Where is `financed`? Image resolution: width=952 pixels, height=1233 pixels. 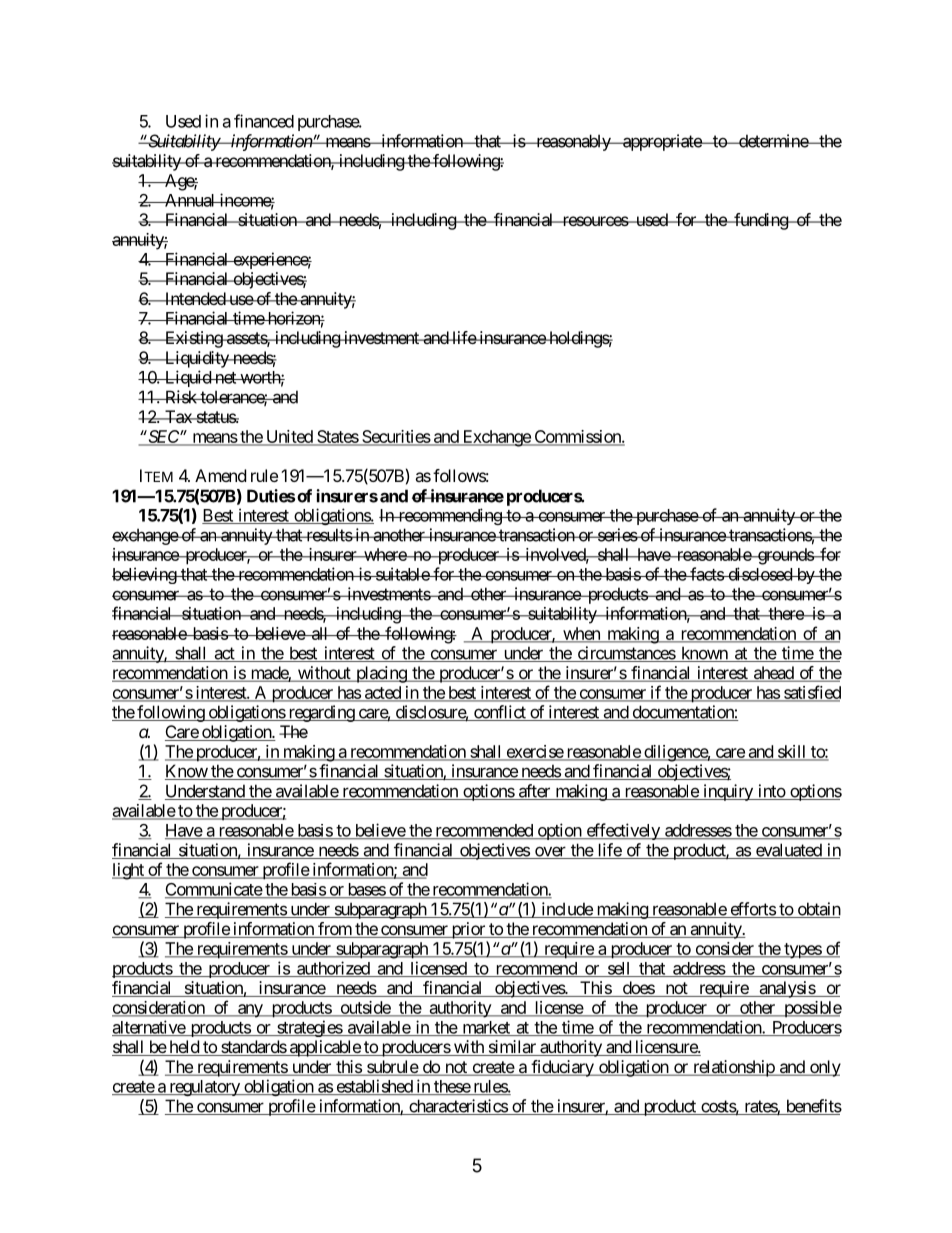
financed is located at coordinates (264, 121).
